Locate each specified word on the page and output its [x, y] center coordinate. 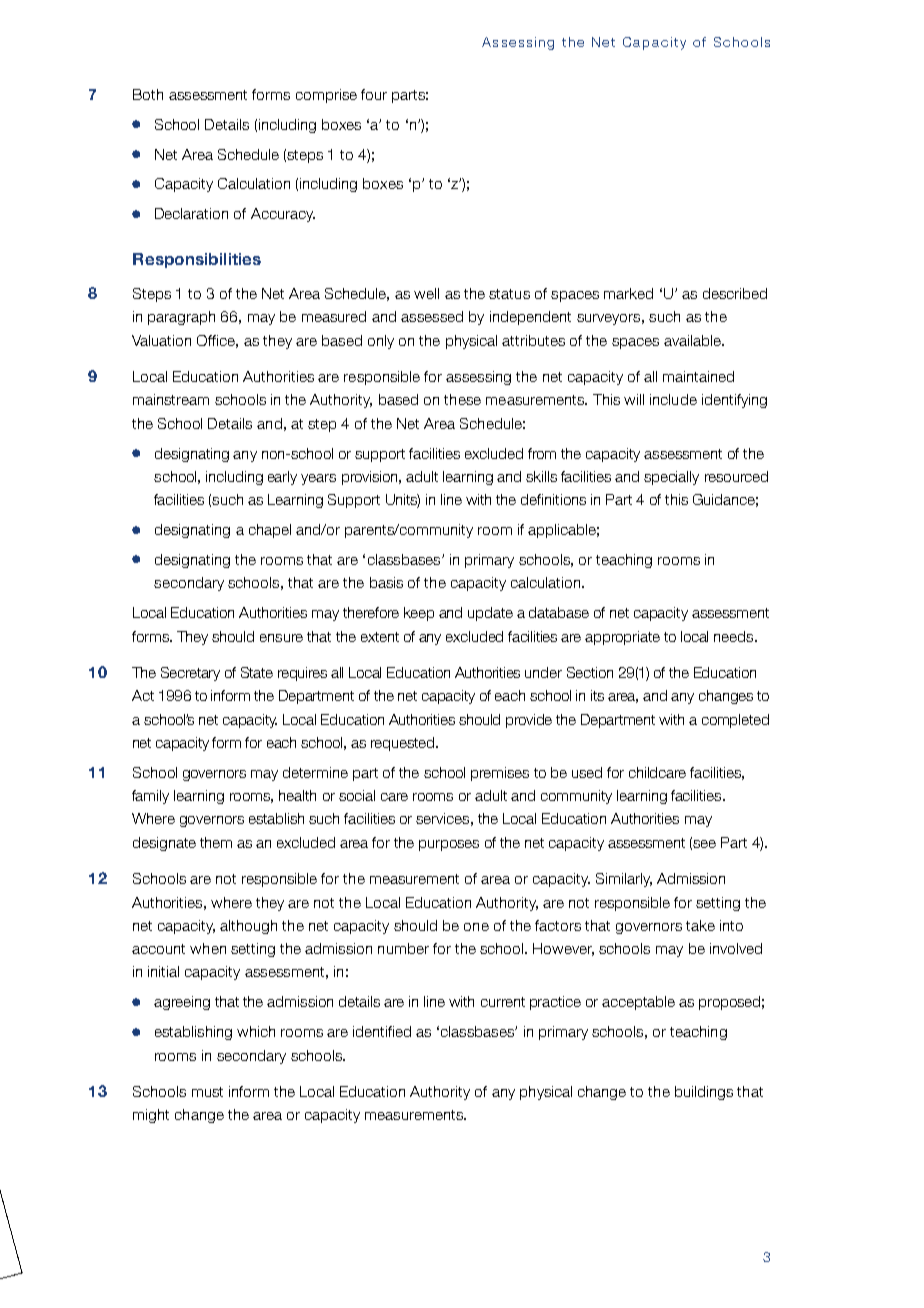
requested [404, 744]
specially [671, 478]
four [374, 94]
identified [382, 1031]
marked [628, 293]
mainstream [171, 399]
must [207, 1092]
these [462, 399]
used [587, 772]
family [150, 797]
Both [148, 94]
